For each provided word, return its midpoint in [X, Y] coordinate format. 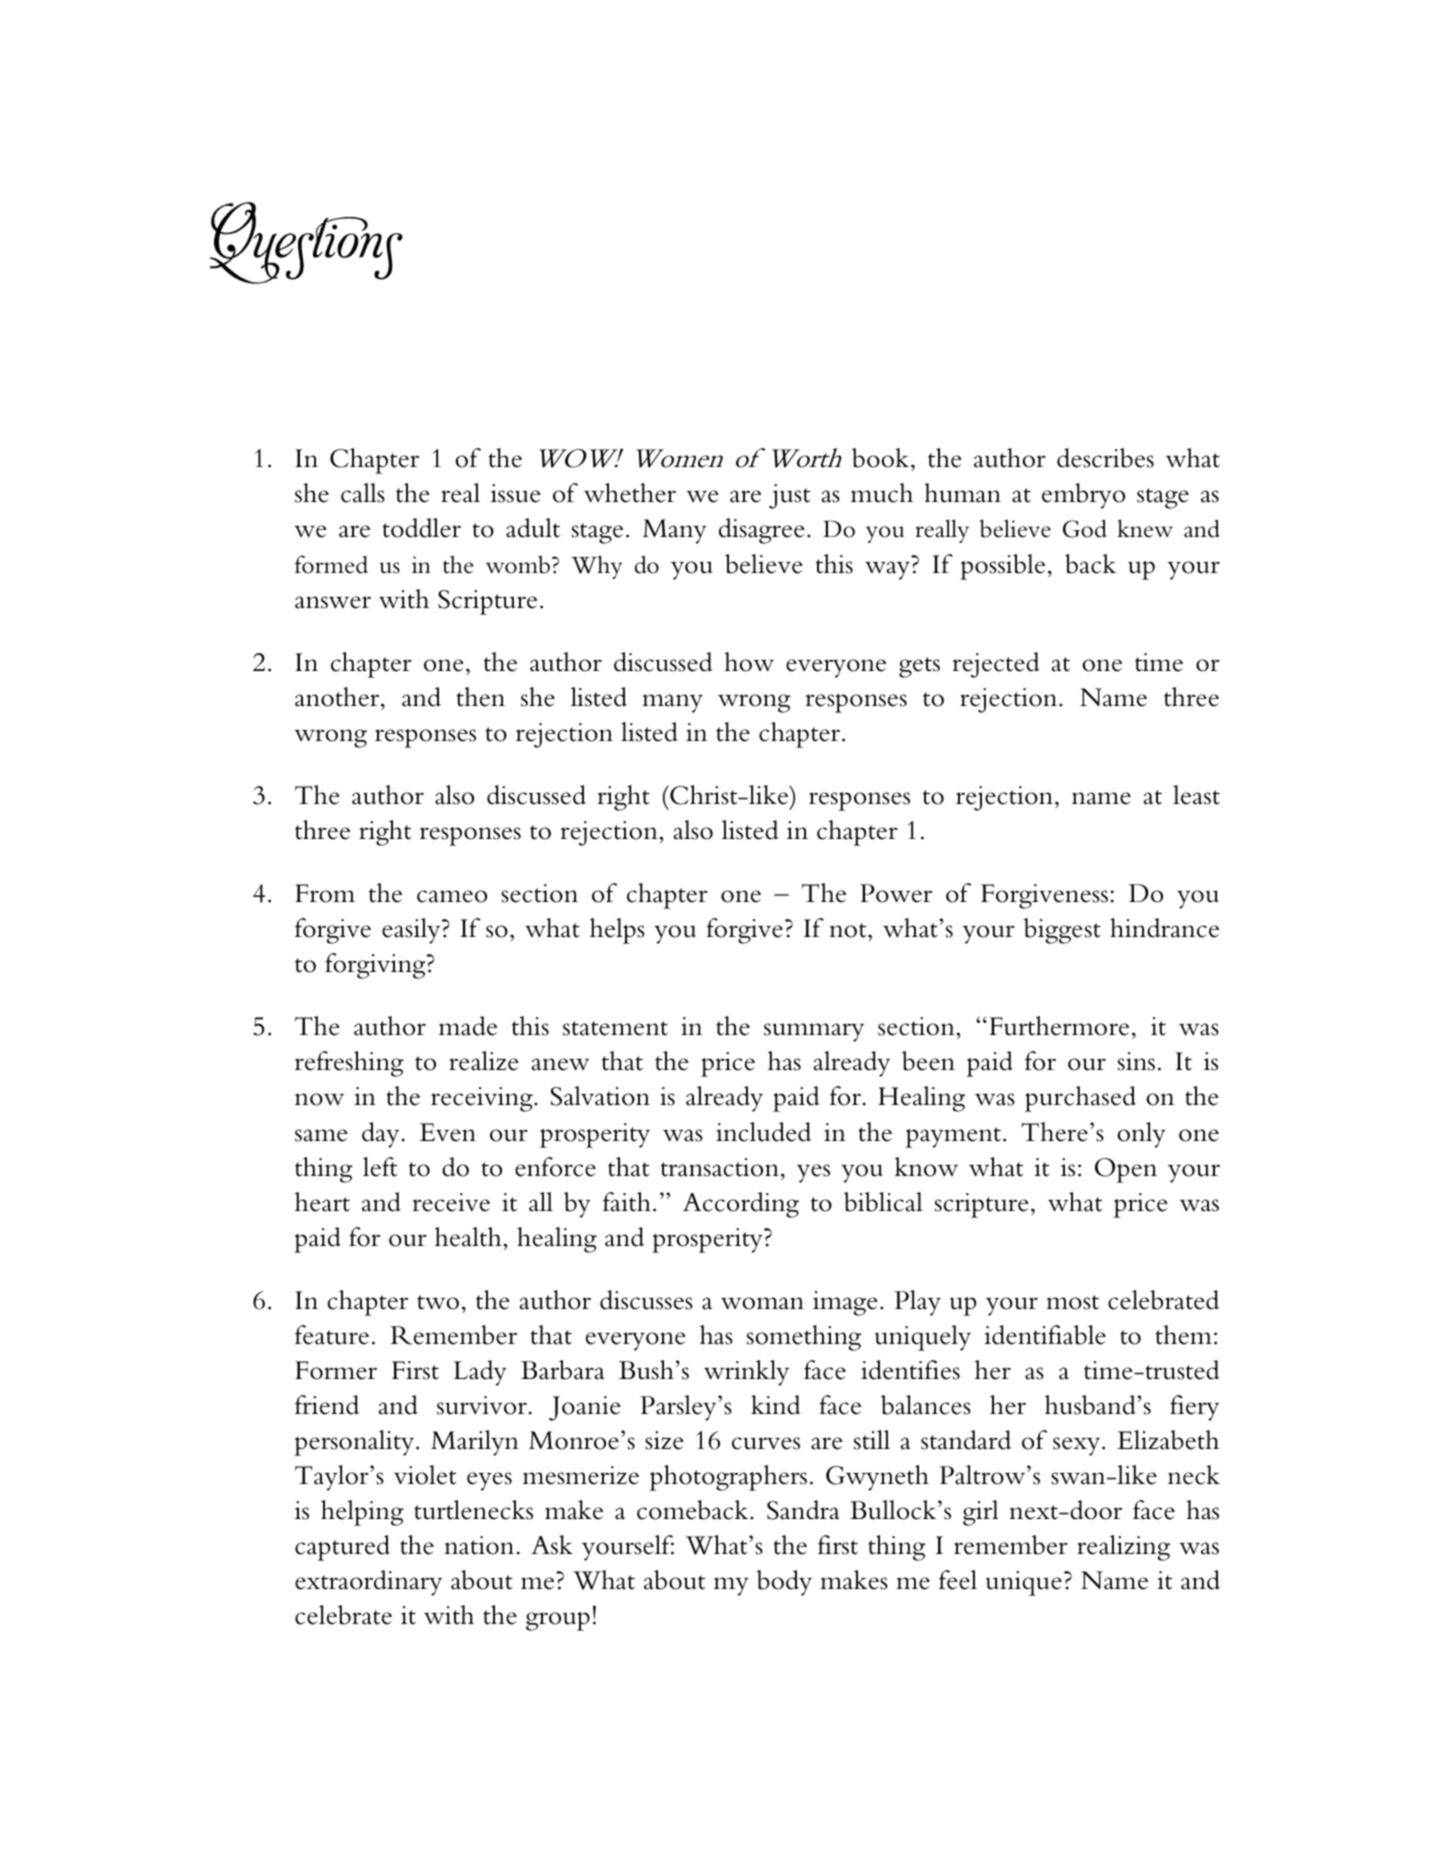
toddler [421, 528]
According [741, 1205]
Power [896, 893]
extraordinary [368, 1583]
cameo [452, 896]
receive [451, 1202]
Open [1126, 1170]
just [789, 496]
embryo [1083, 496]
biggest [1062, 931]
